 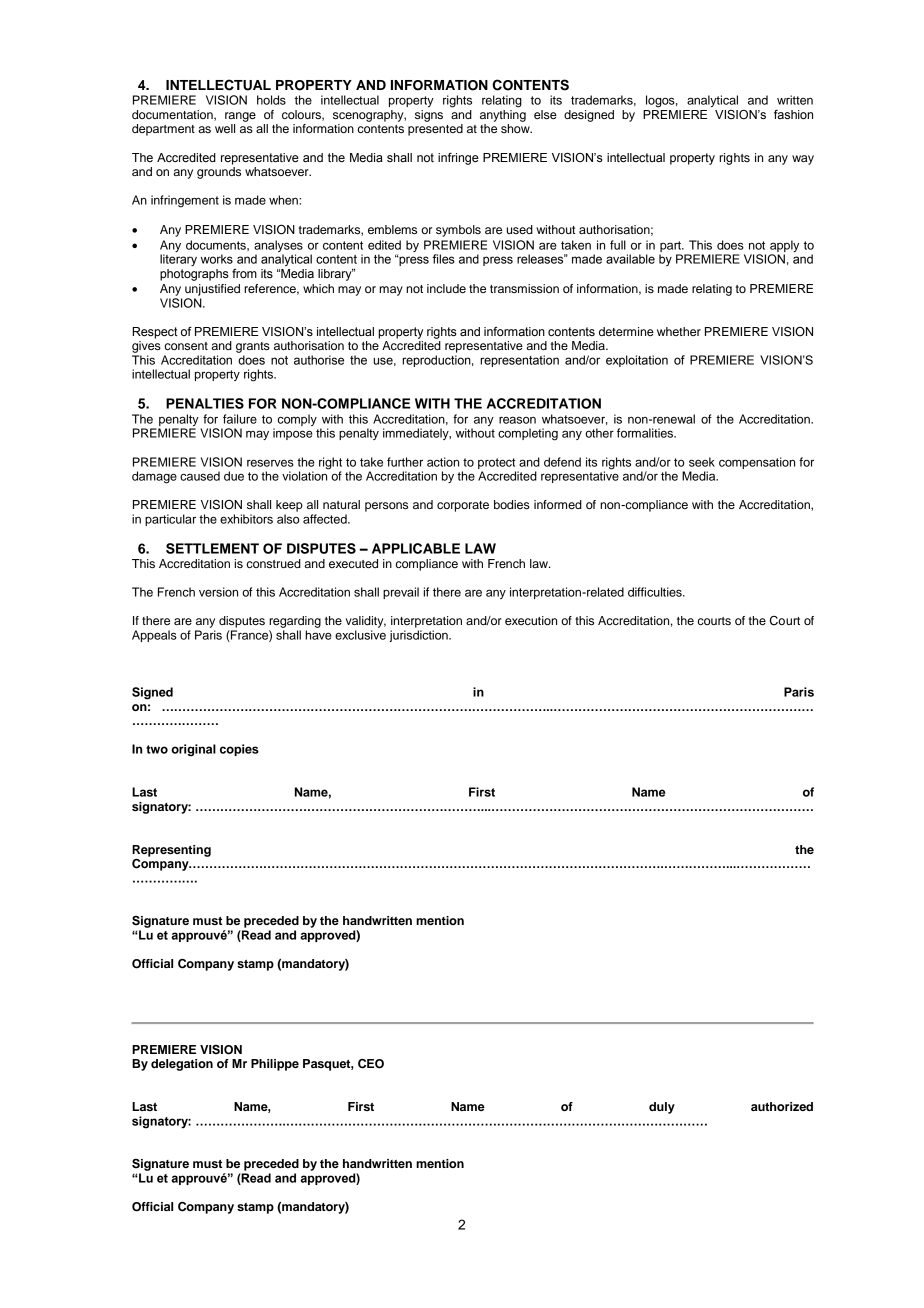 What do you see at coordinates (497, 463) in the document?
I see `protect` at bounding box center [497, 463].
